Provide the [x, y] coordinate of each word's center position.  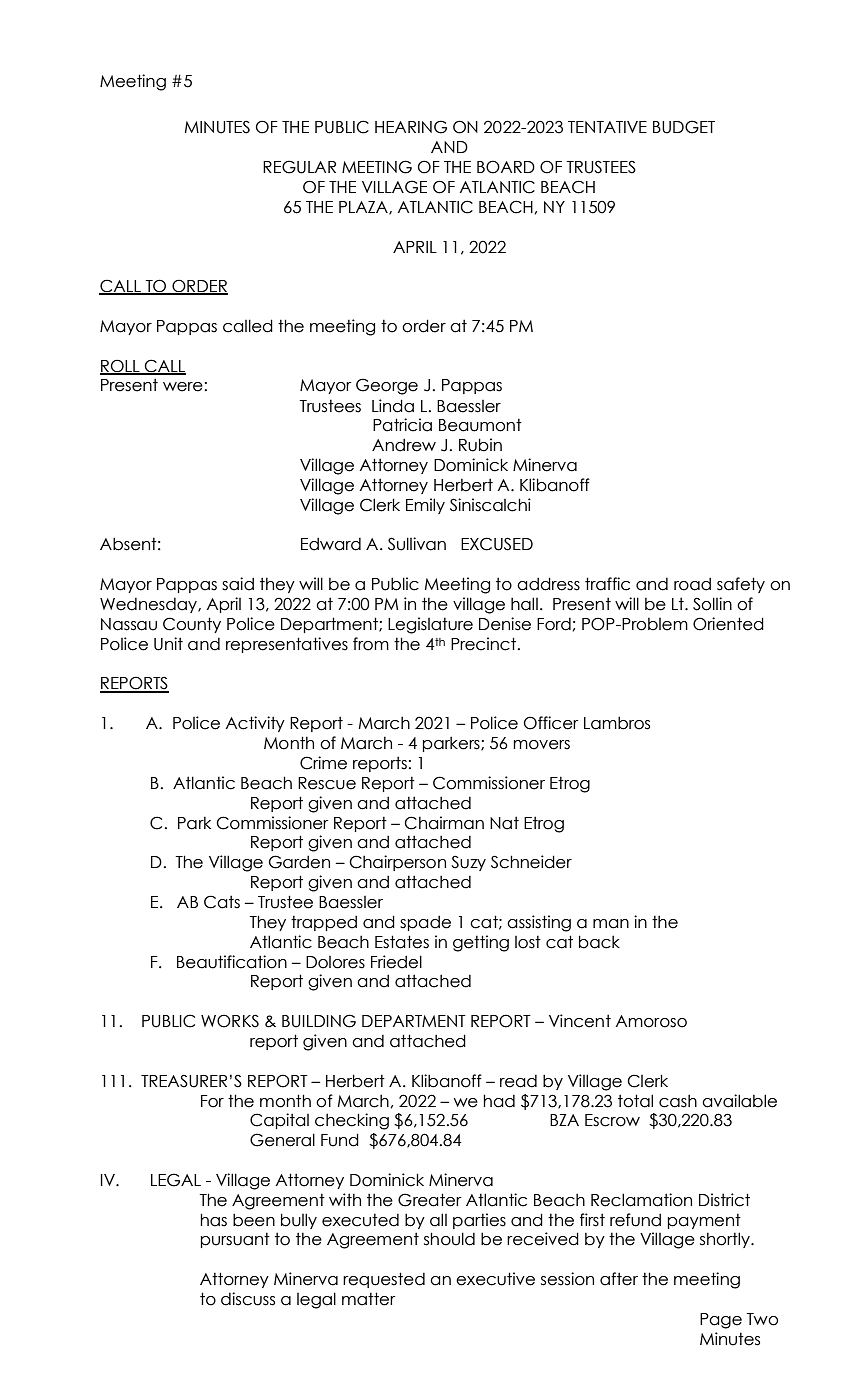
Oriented [728, 624]
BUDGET [684, 127]
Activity [255, 724]
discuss [248, 1299]
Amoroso [651, 1021]
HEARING [411, 127]
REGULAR [299, 167]
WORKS [230, 1021]
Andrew [404, 445]
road [692, 584]
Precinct [483, 644]
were [183, 387]
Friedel [396, 962]
